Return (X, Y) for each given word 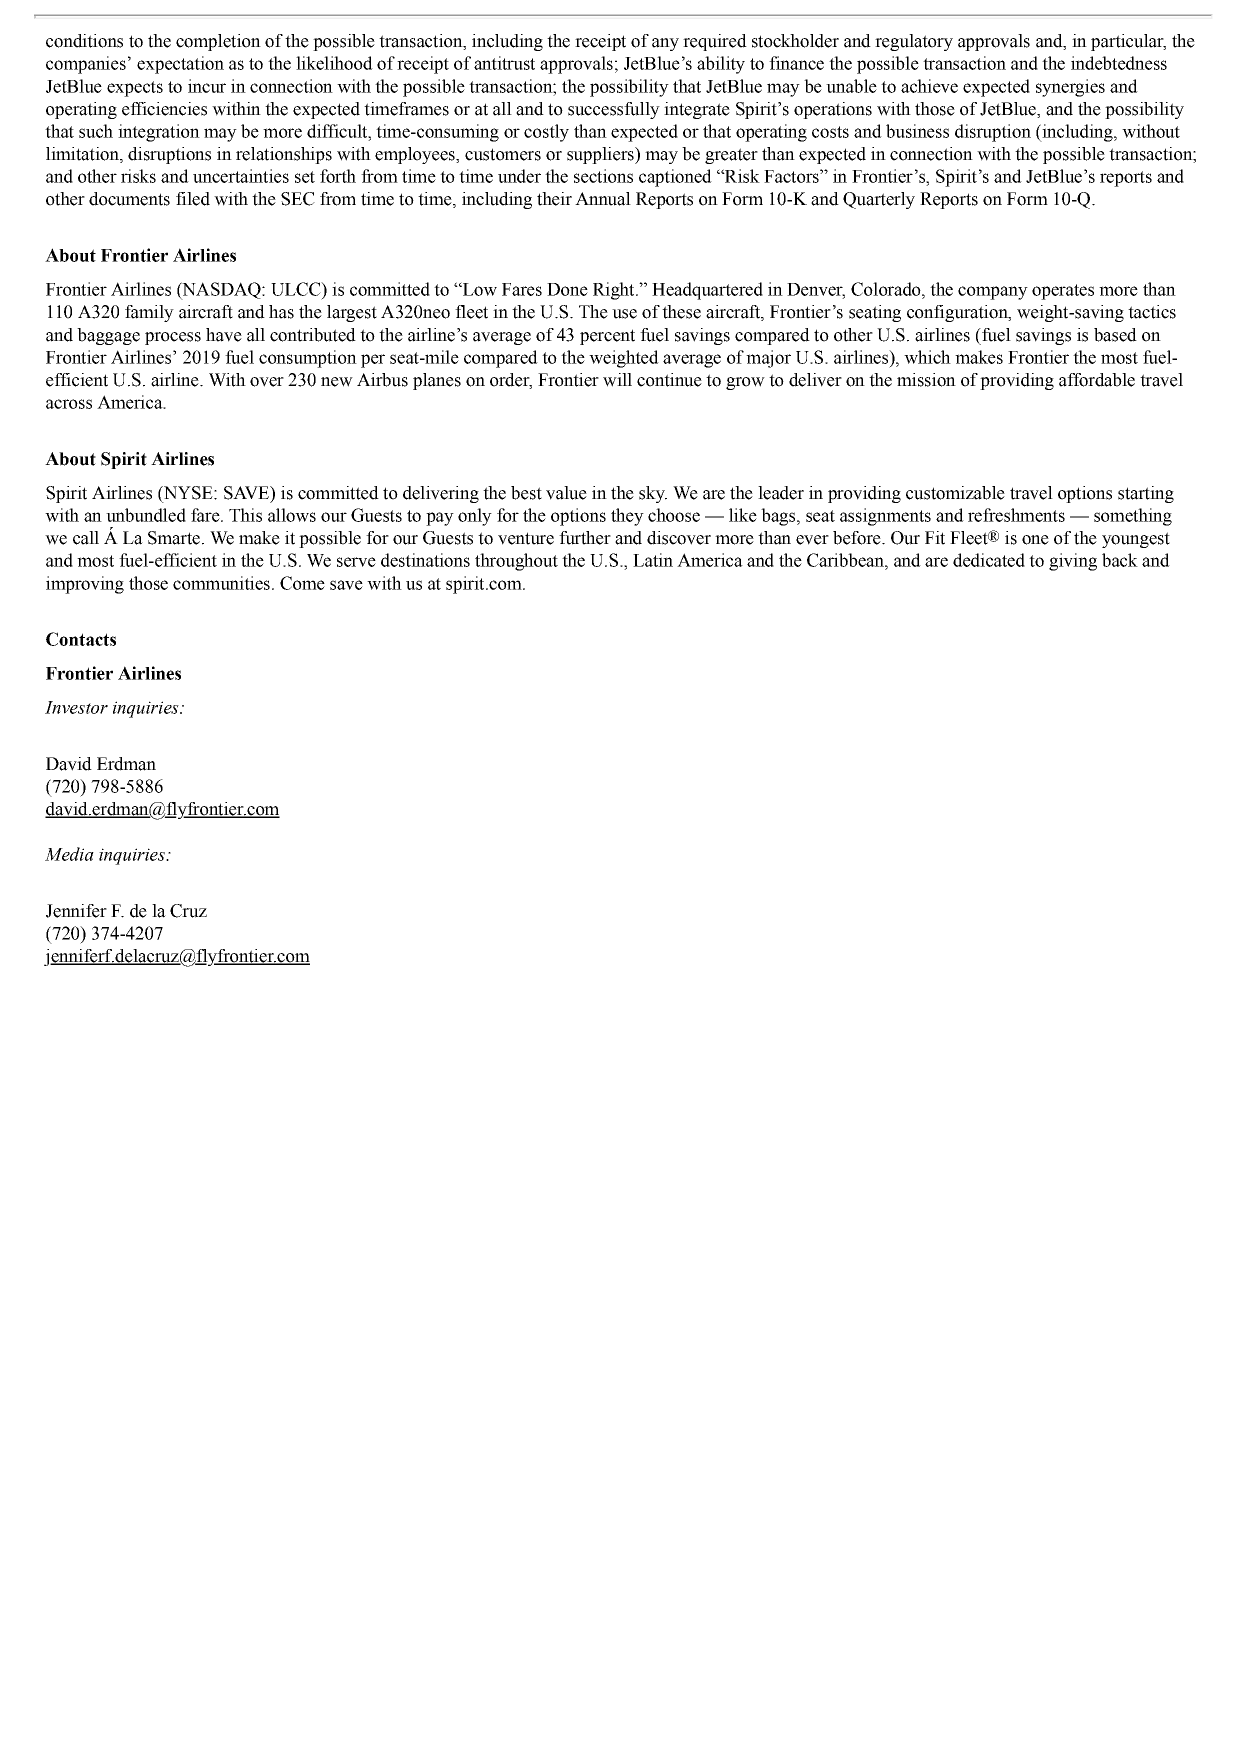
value (566, 493)
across (69, 404)
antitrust (504, 63)
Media (69, 854)
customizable (955, 493)
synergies (1070, 88)
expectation (180, 65)
